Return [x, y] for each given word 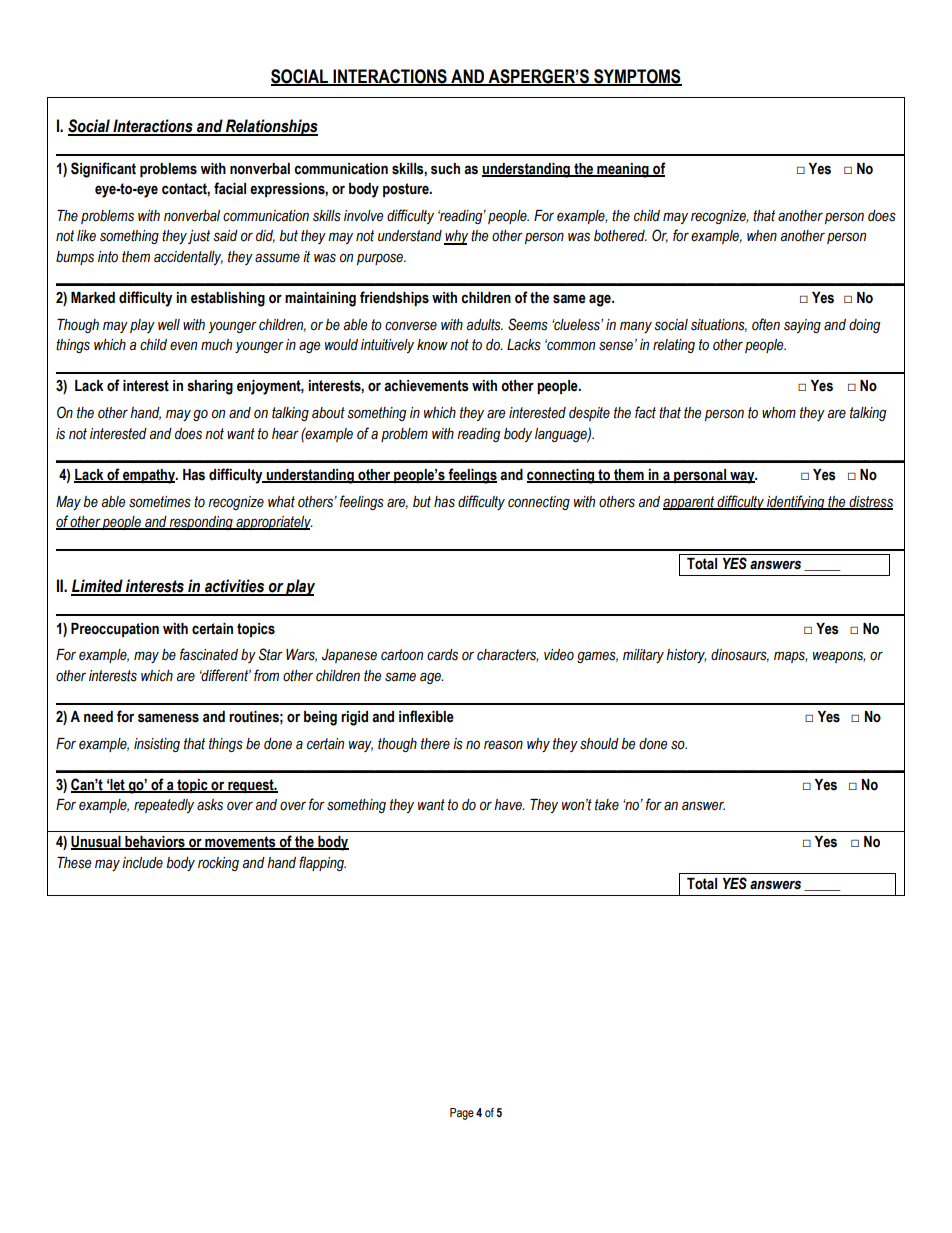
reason [503, 745]
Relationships [271, 127]
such [445, 169]
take [607, 805]
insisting [157, 745]
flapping [322, 863]
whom [779, 413]
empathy [149, 476]
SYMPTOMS [637, 77]
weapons [839, 657]
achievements [426, 386]
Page [462, 1114]
